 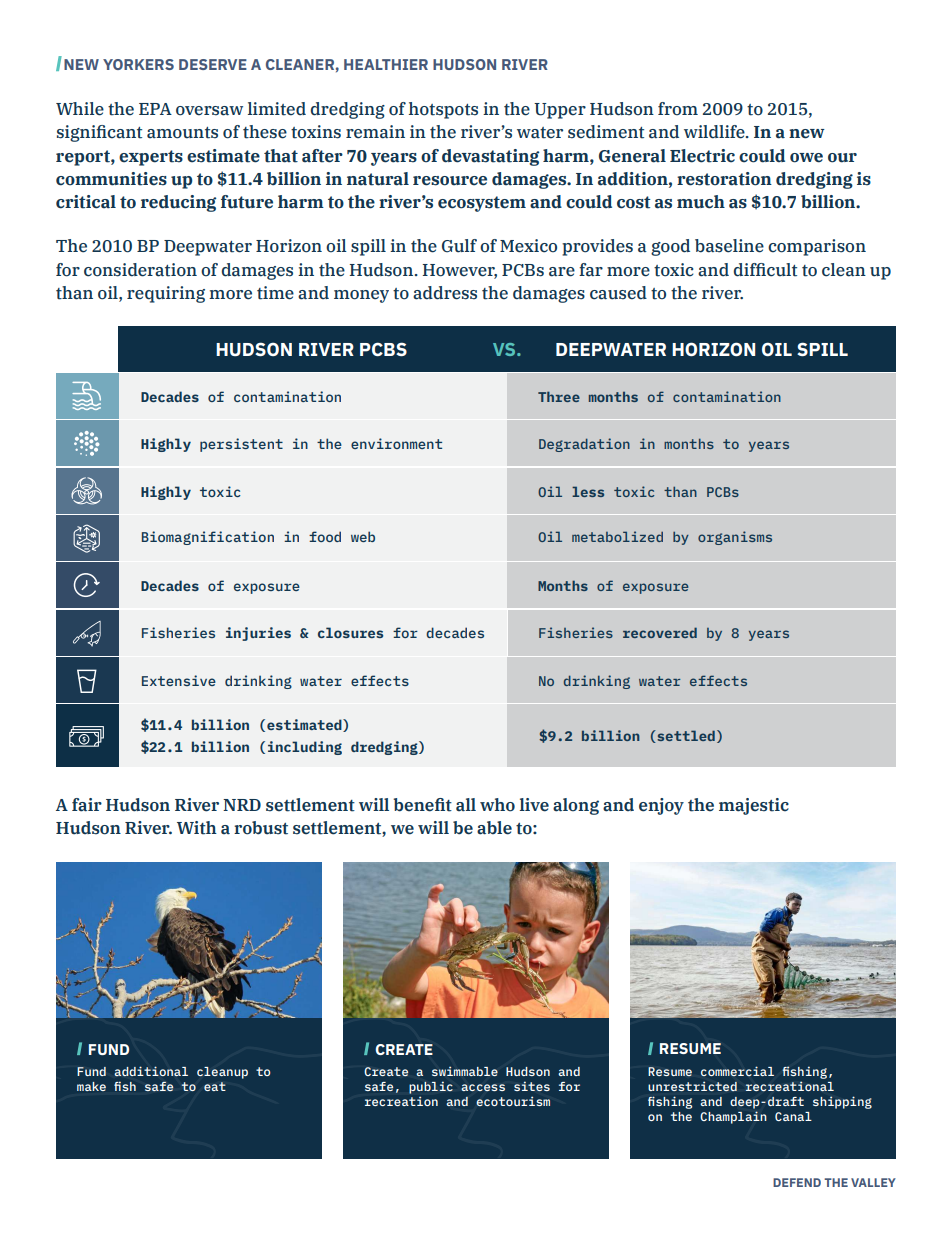 What do you see at coordinates (660, 632) in the screenshot?
I see `recovered` at bounding box center [660, 632].
